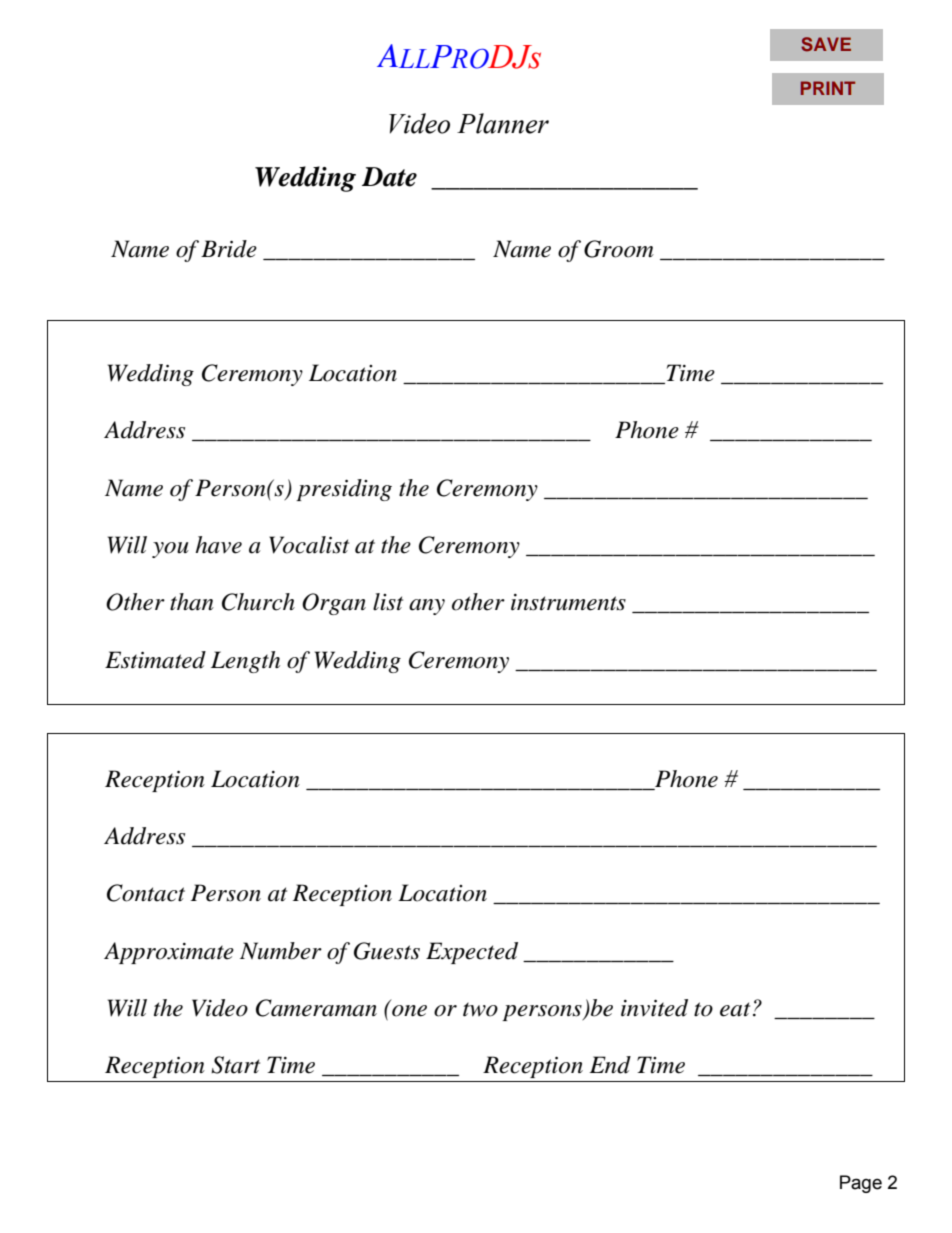  Describe the element at coordinates (619, 249) in the page. I see `Groom` at that location.
